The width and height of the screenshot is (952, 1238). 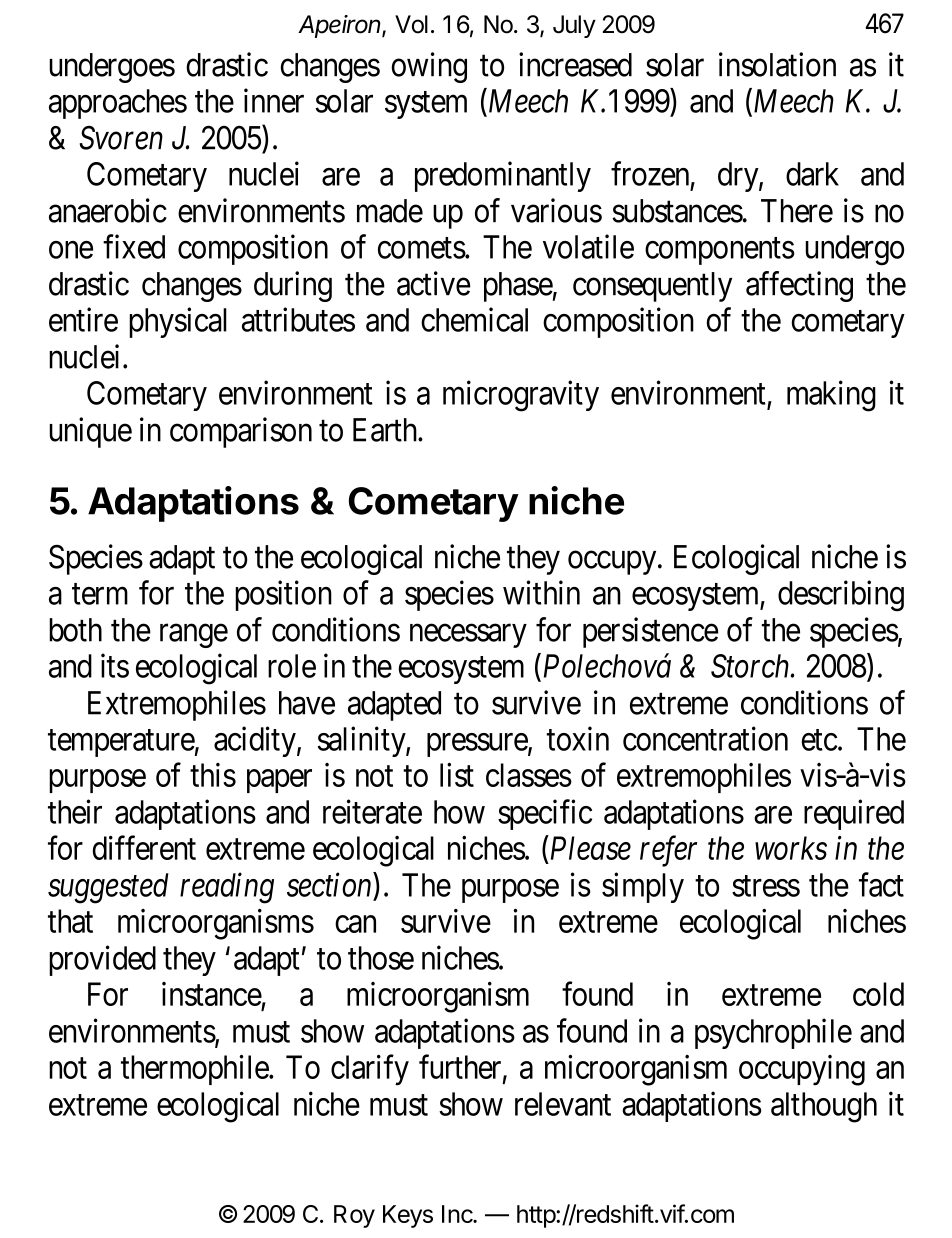 I want to click on owing, so click(x=429, y=67).
